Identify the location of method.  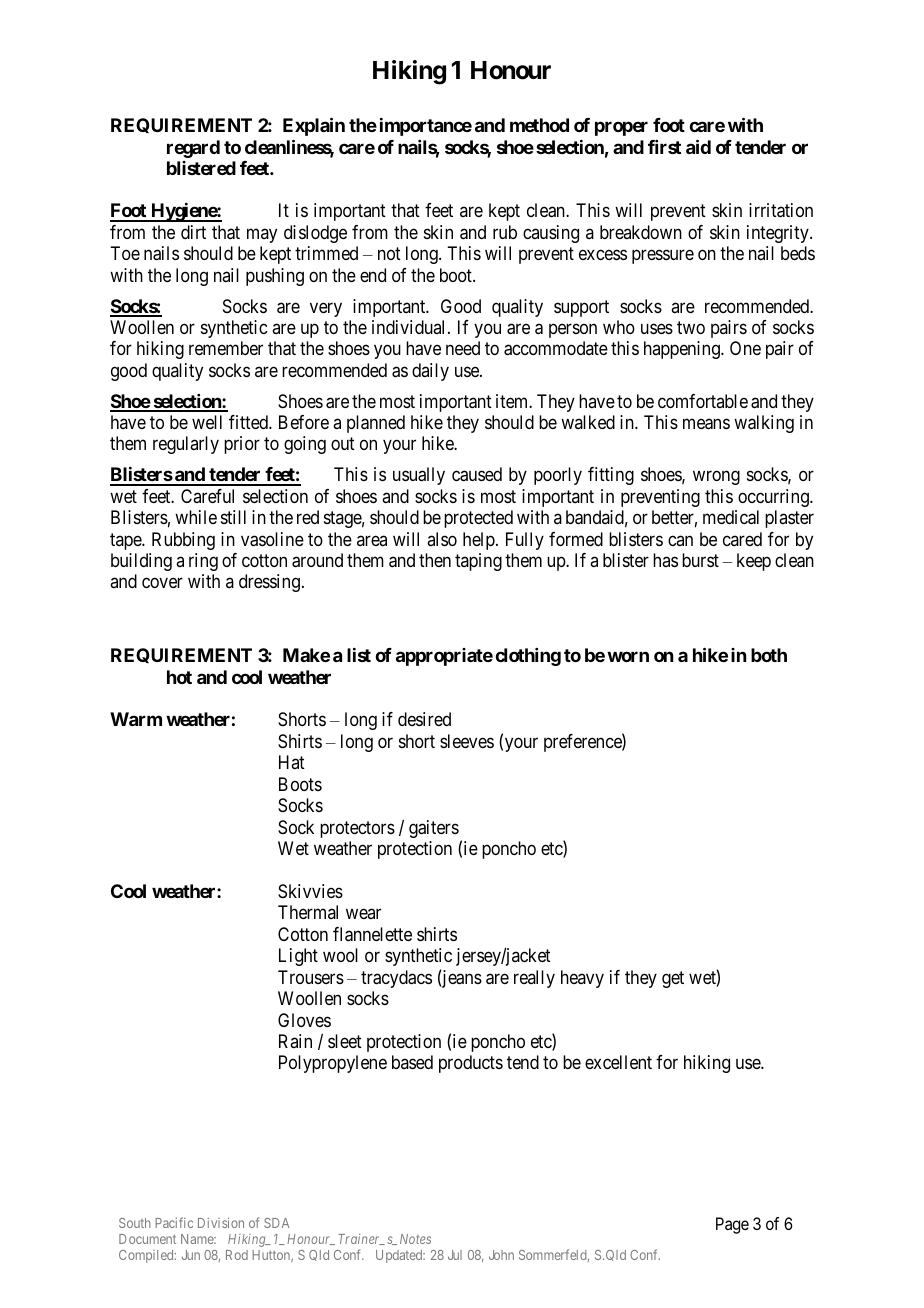
(539, 125).
